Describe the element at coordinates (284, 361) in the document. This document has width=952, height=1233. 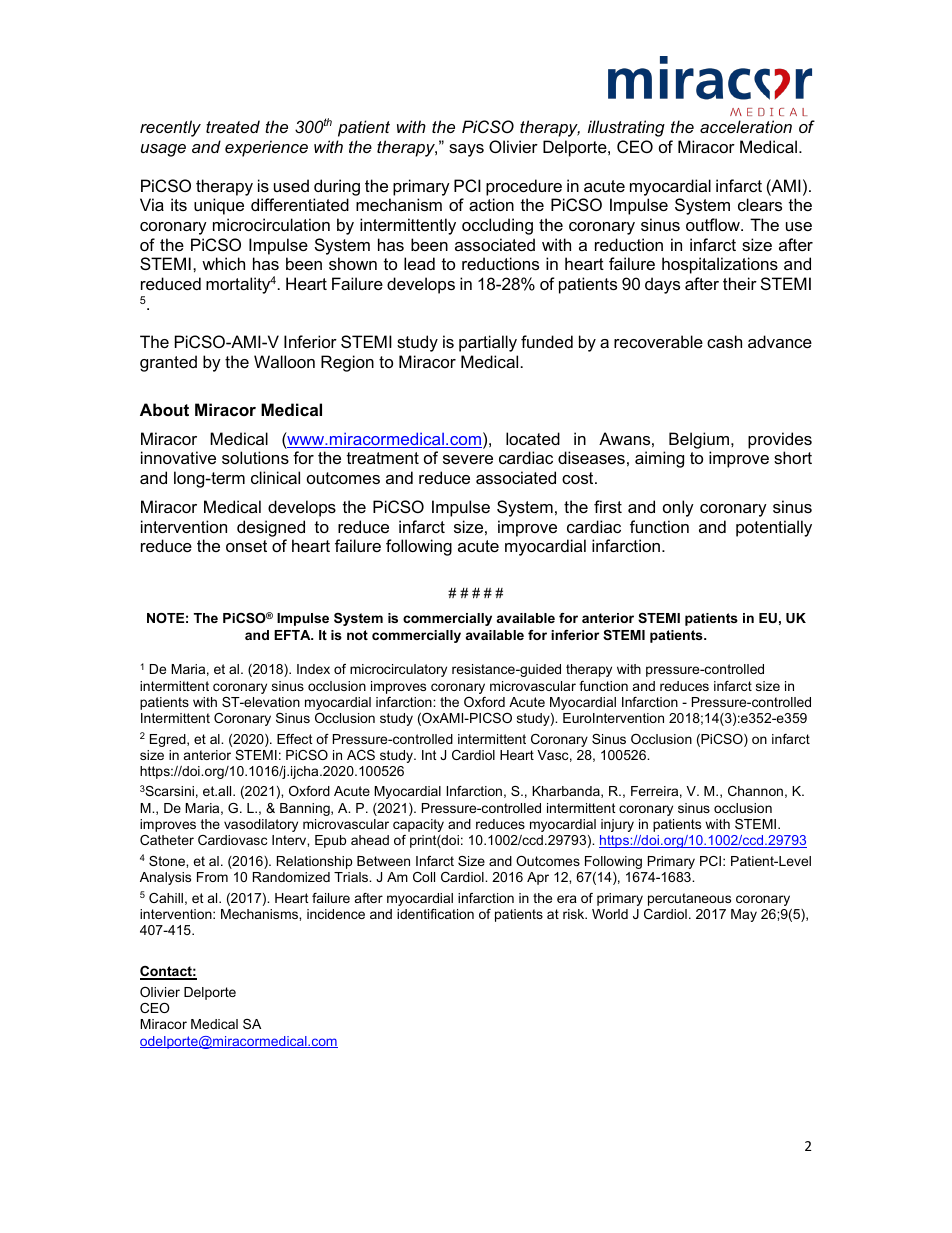
I see `Walloon` at that location.
